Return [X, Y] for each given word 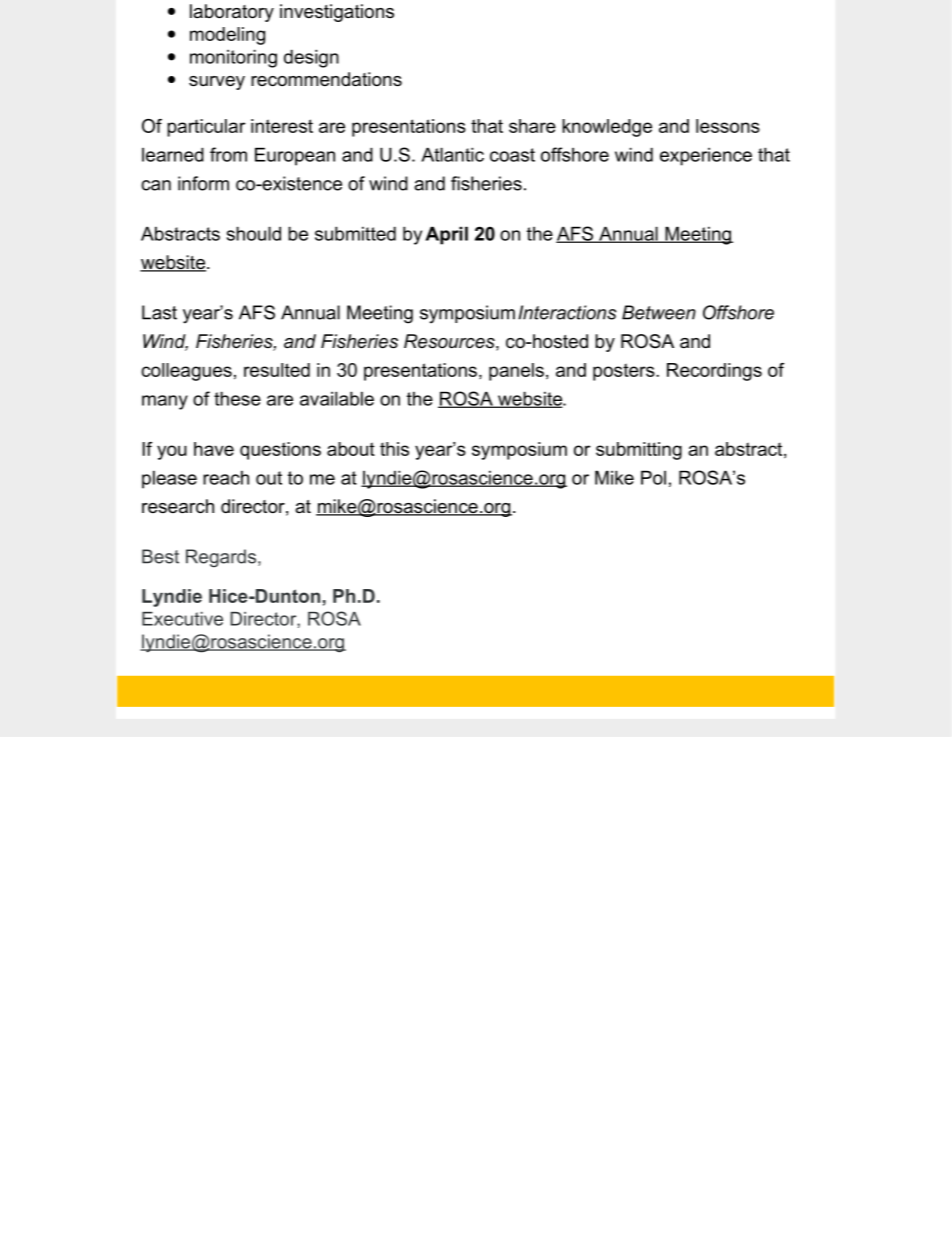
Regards [222, 558]
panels [516, 372]
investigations [337, 13]
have [214, 449]
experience [706, 156]
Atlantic [452, 154]
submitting [639, 451]
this [394, 449]
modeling [227, 36]
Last [159, 312]
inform [203, 183]
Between [659, 312]
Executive [182, 619]
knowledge [607, 128]
